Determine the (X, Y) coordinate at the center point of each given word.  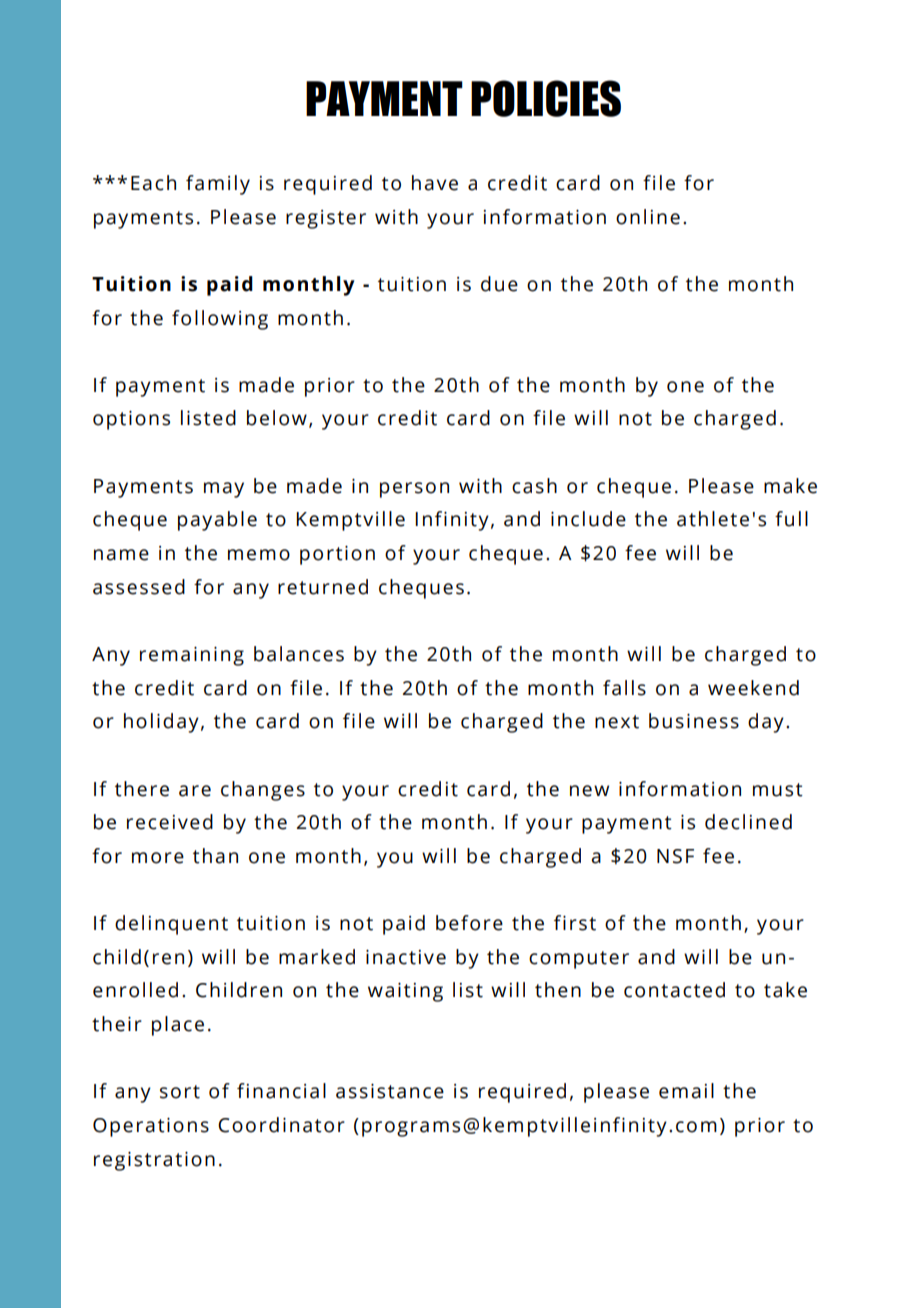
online (648, 217)
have (435, 183)
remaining (192, 656)
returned (323, 587)
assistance (390, 1091)
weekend (753, 688)
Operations (151, 1127)
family (218, 185)
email (686, 1091)
